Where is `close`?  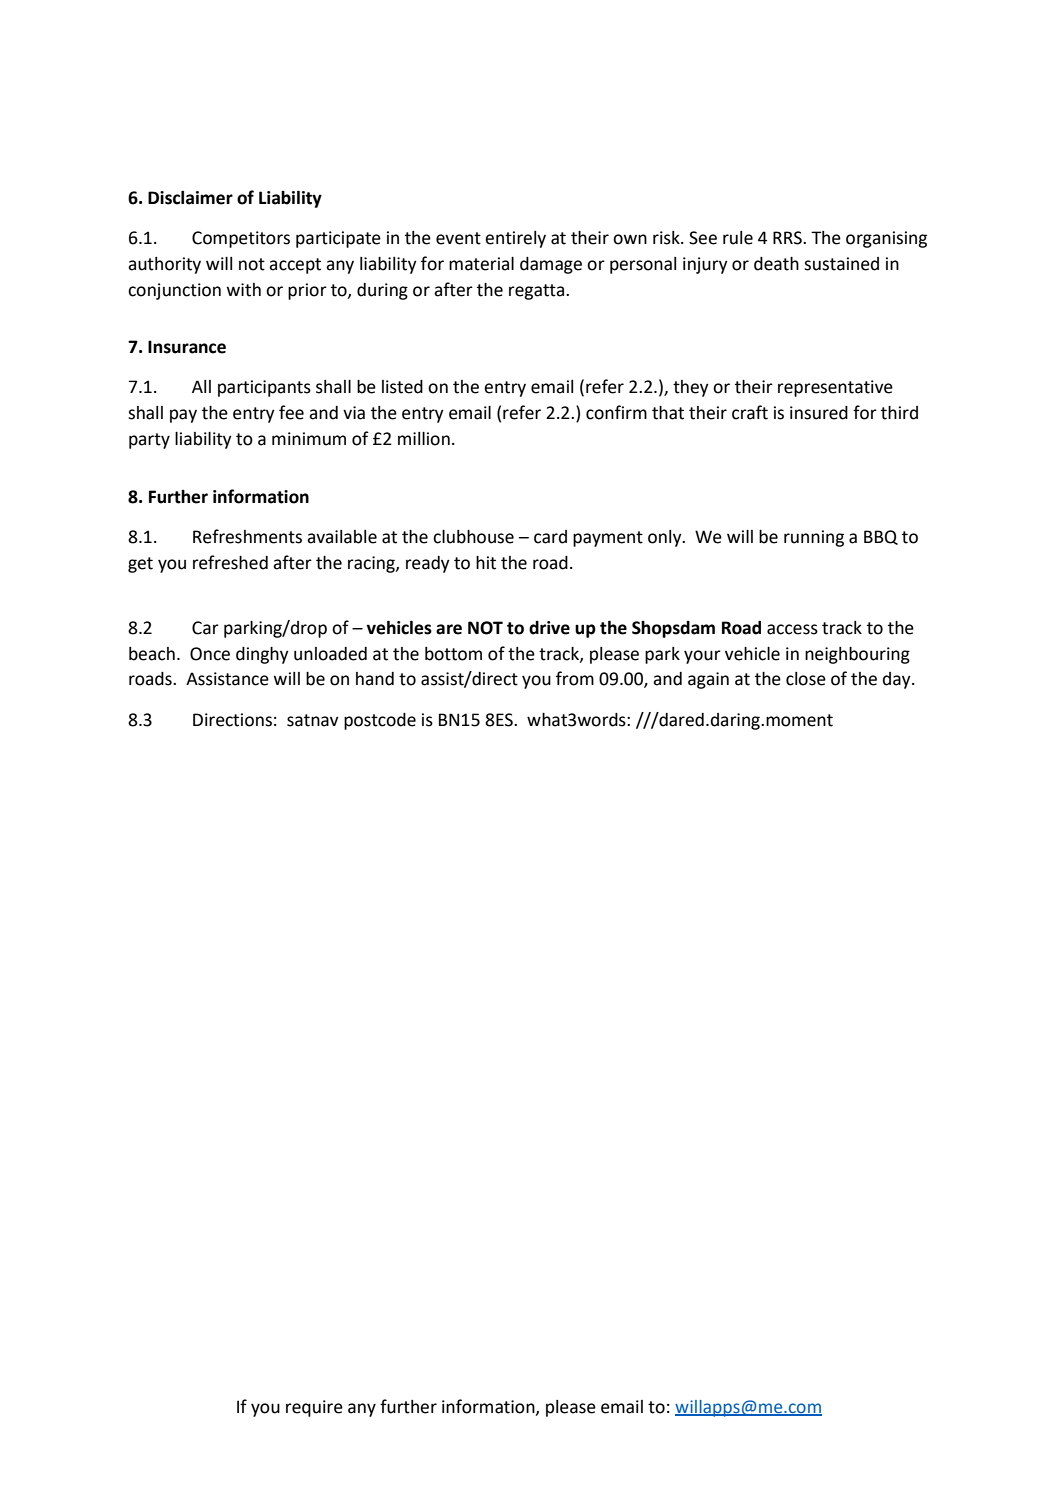
close is located at coordinates (806, 679).
